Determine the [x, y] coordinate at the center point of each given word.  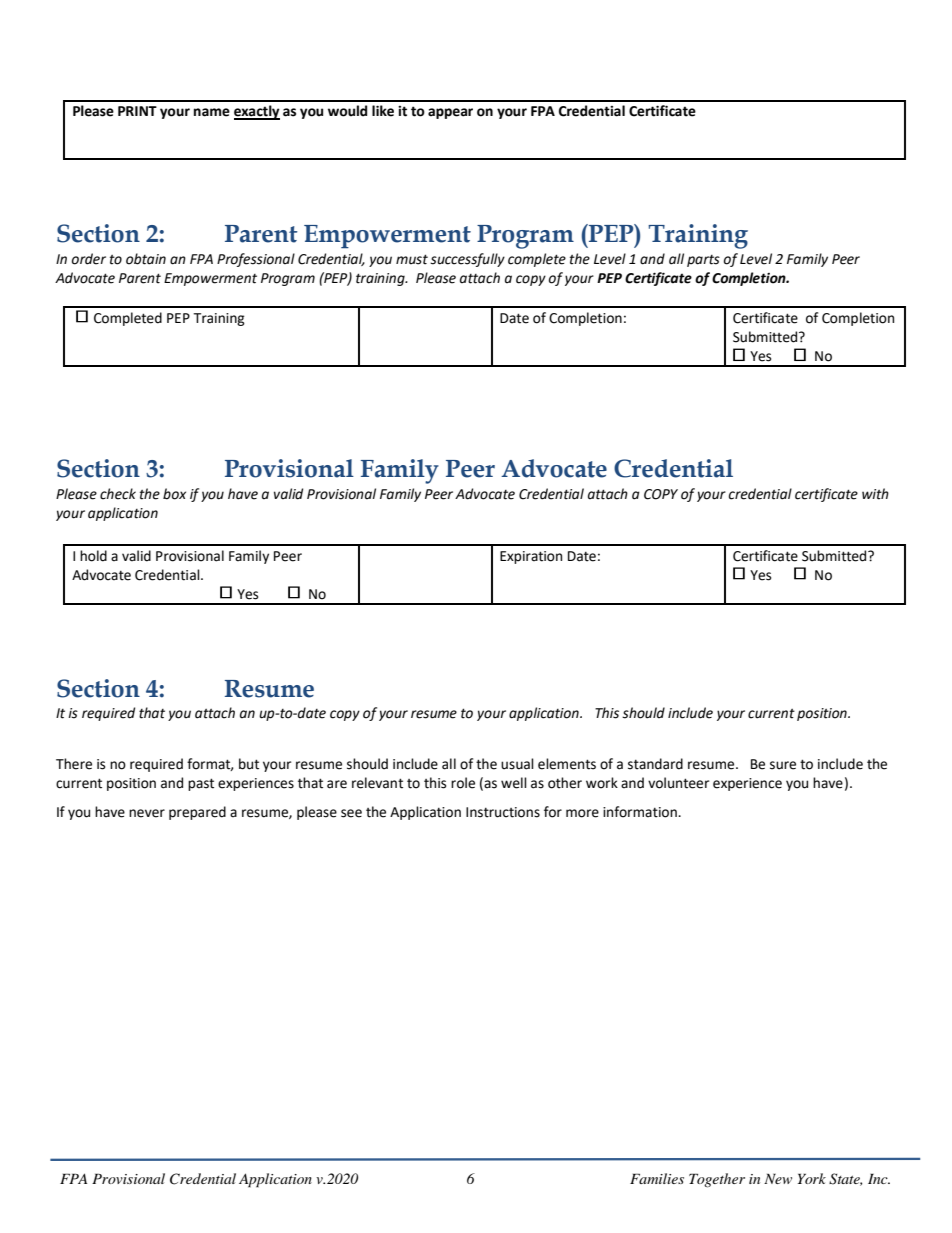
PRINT [137, 111]
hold [93, 556]
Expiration [531, 557]
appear [450, 113]
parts [703, 261]
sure [783, 765]
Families [657, 1178]
